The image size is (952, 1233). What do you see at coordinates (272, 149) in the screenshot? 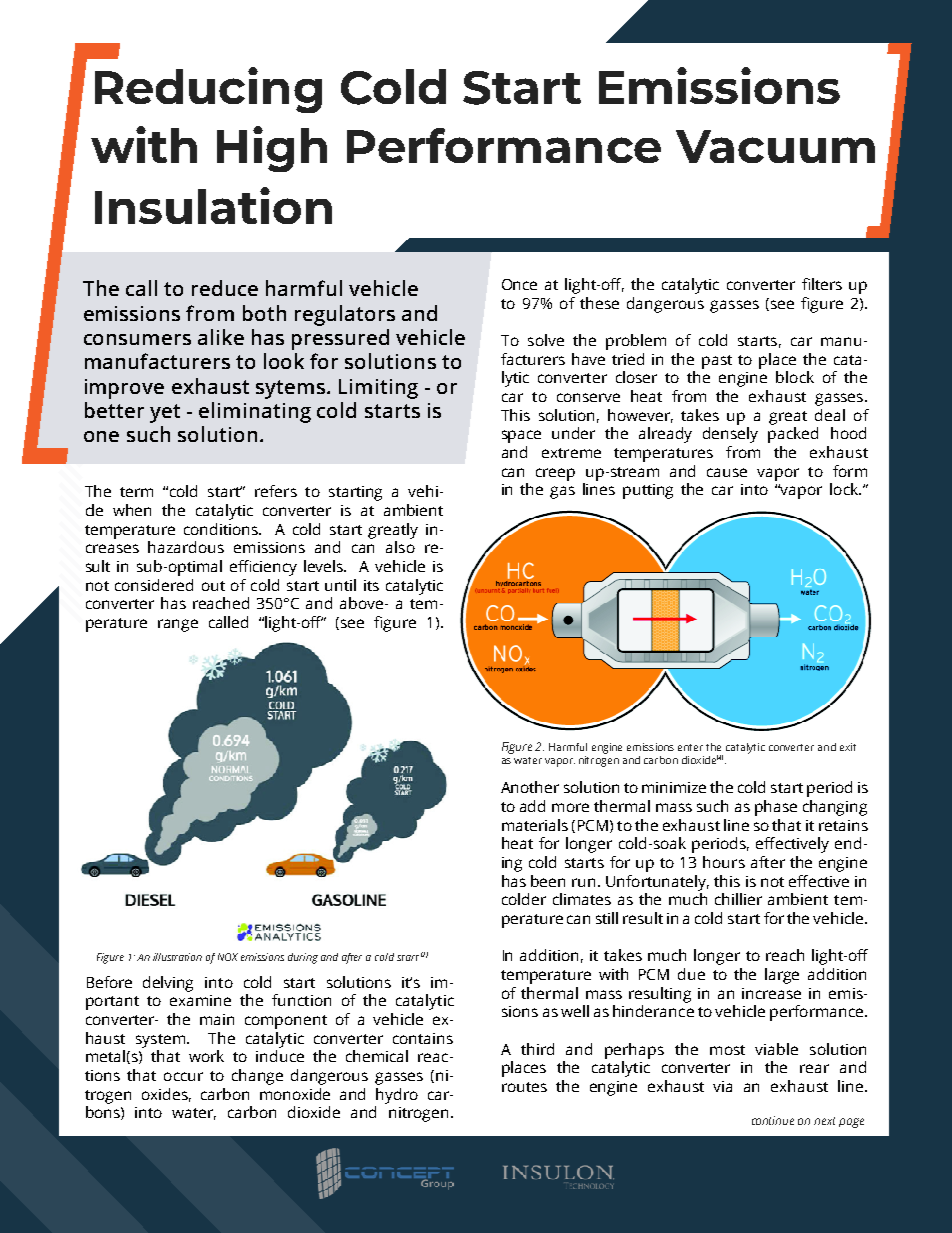
I see `High` at bounding box center [272, 149].
